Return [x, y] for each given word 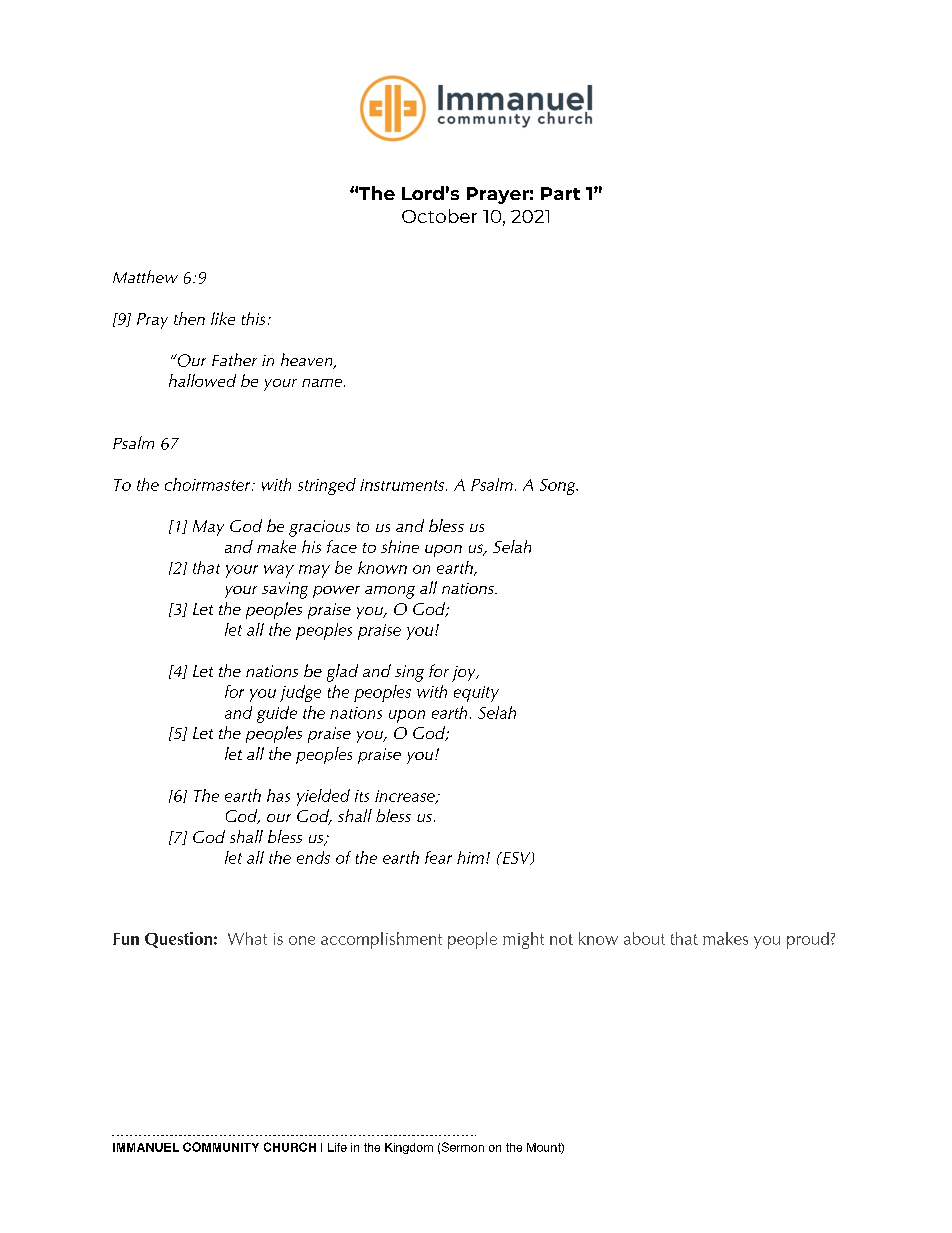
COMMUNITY [221, 1147]
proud [808, 940]
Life [337, 1147]
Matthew [145, 276]
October [439, 216]
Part [560, 193]
